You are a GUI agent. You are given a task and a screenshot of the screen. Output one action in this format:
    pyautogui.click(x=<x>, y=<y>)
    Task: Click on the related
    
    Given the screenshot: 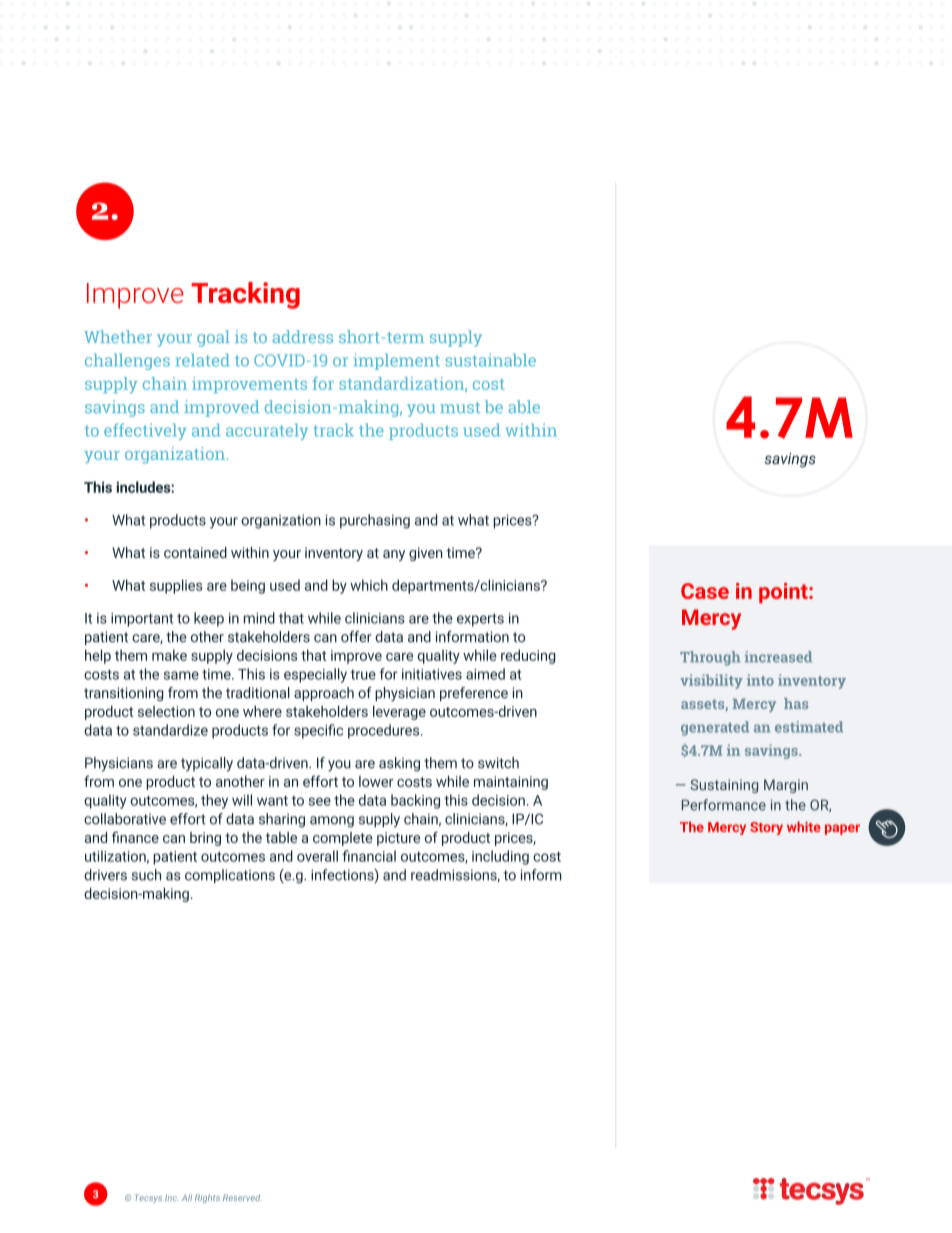 What is the action you would take?
    pyautogui.click(x=202, y=360)
